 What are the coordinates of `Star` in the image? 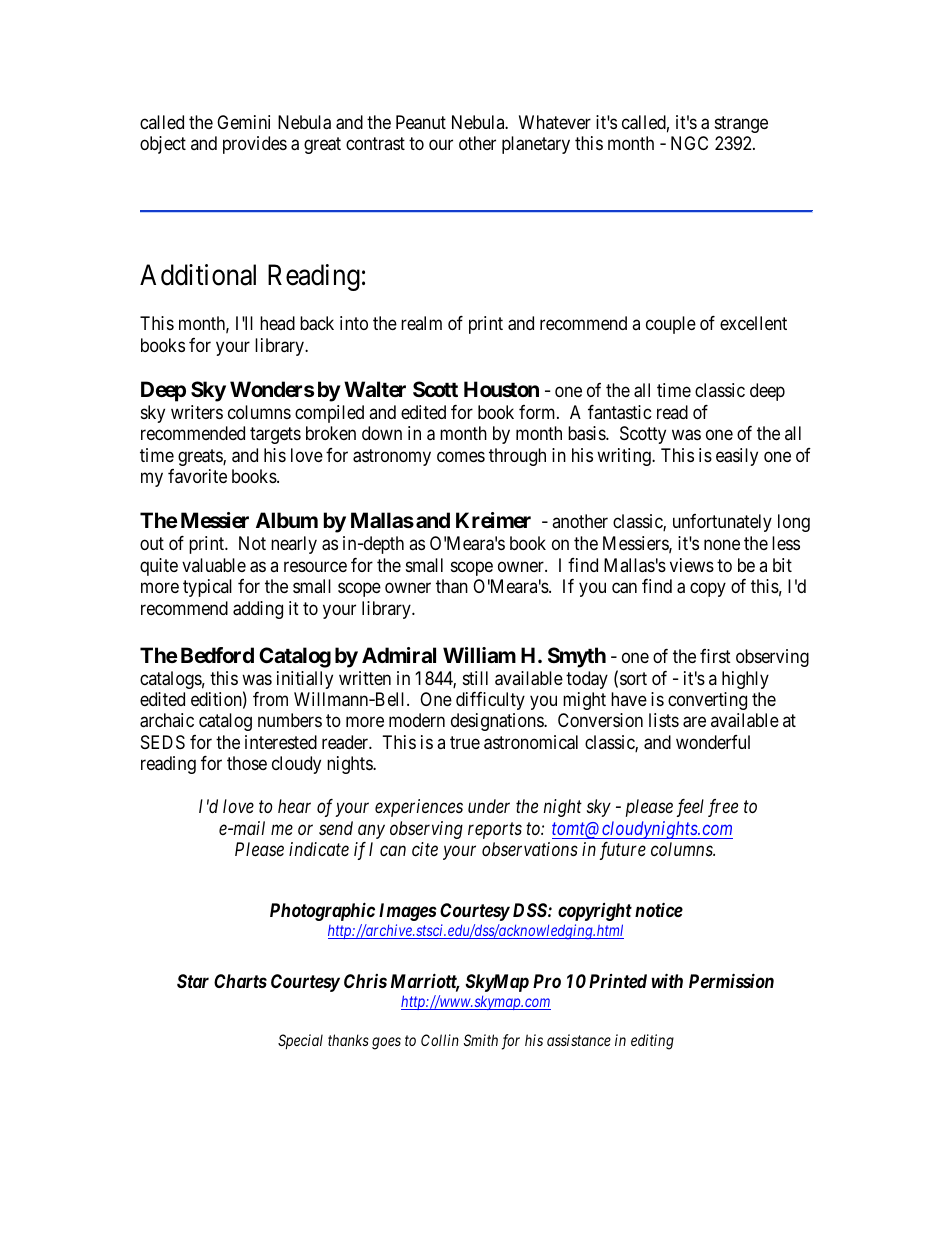 It's located at (193, 981).
